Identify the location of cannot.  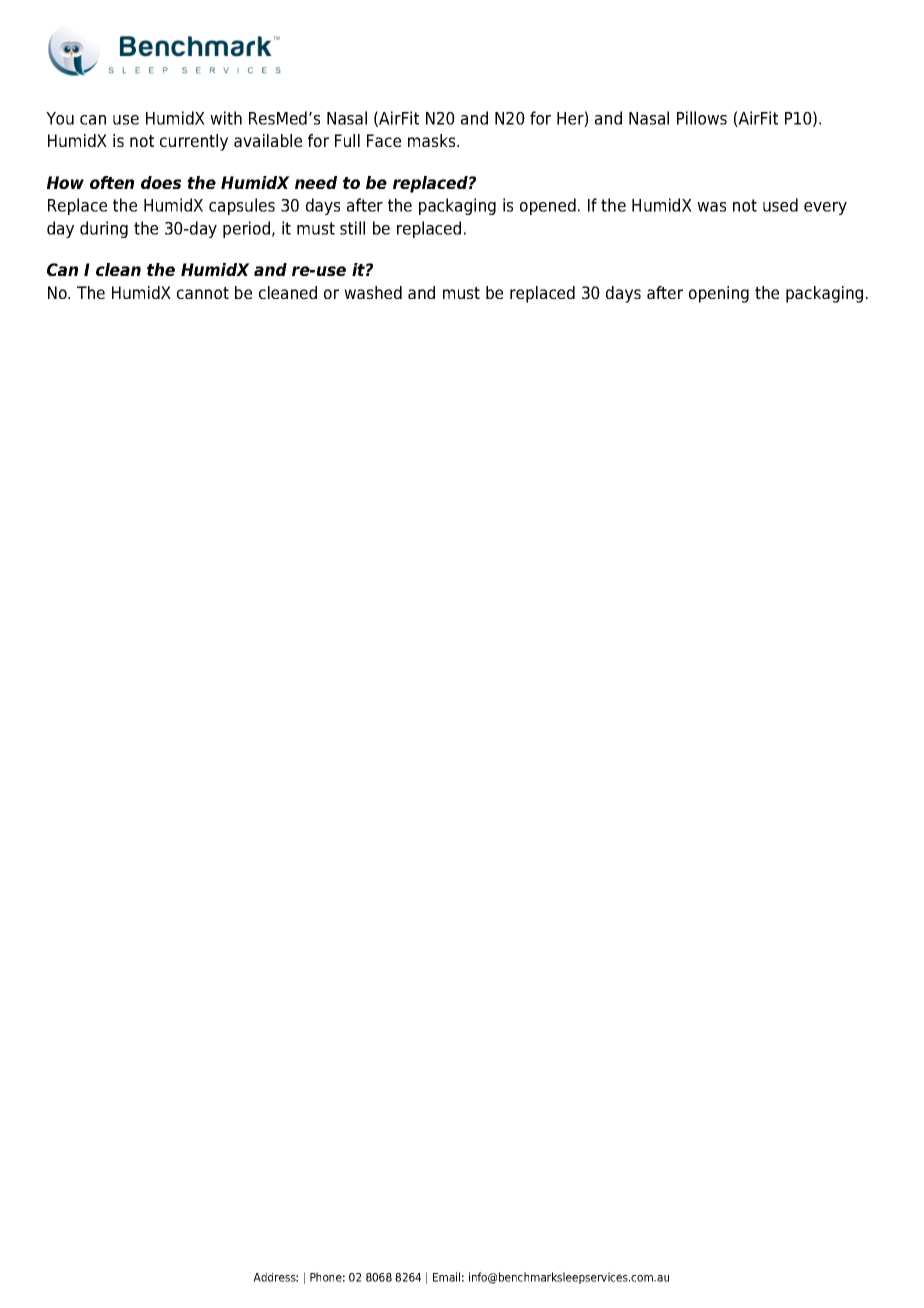
(203, 293).
